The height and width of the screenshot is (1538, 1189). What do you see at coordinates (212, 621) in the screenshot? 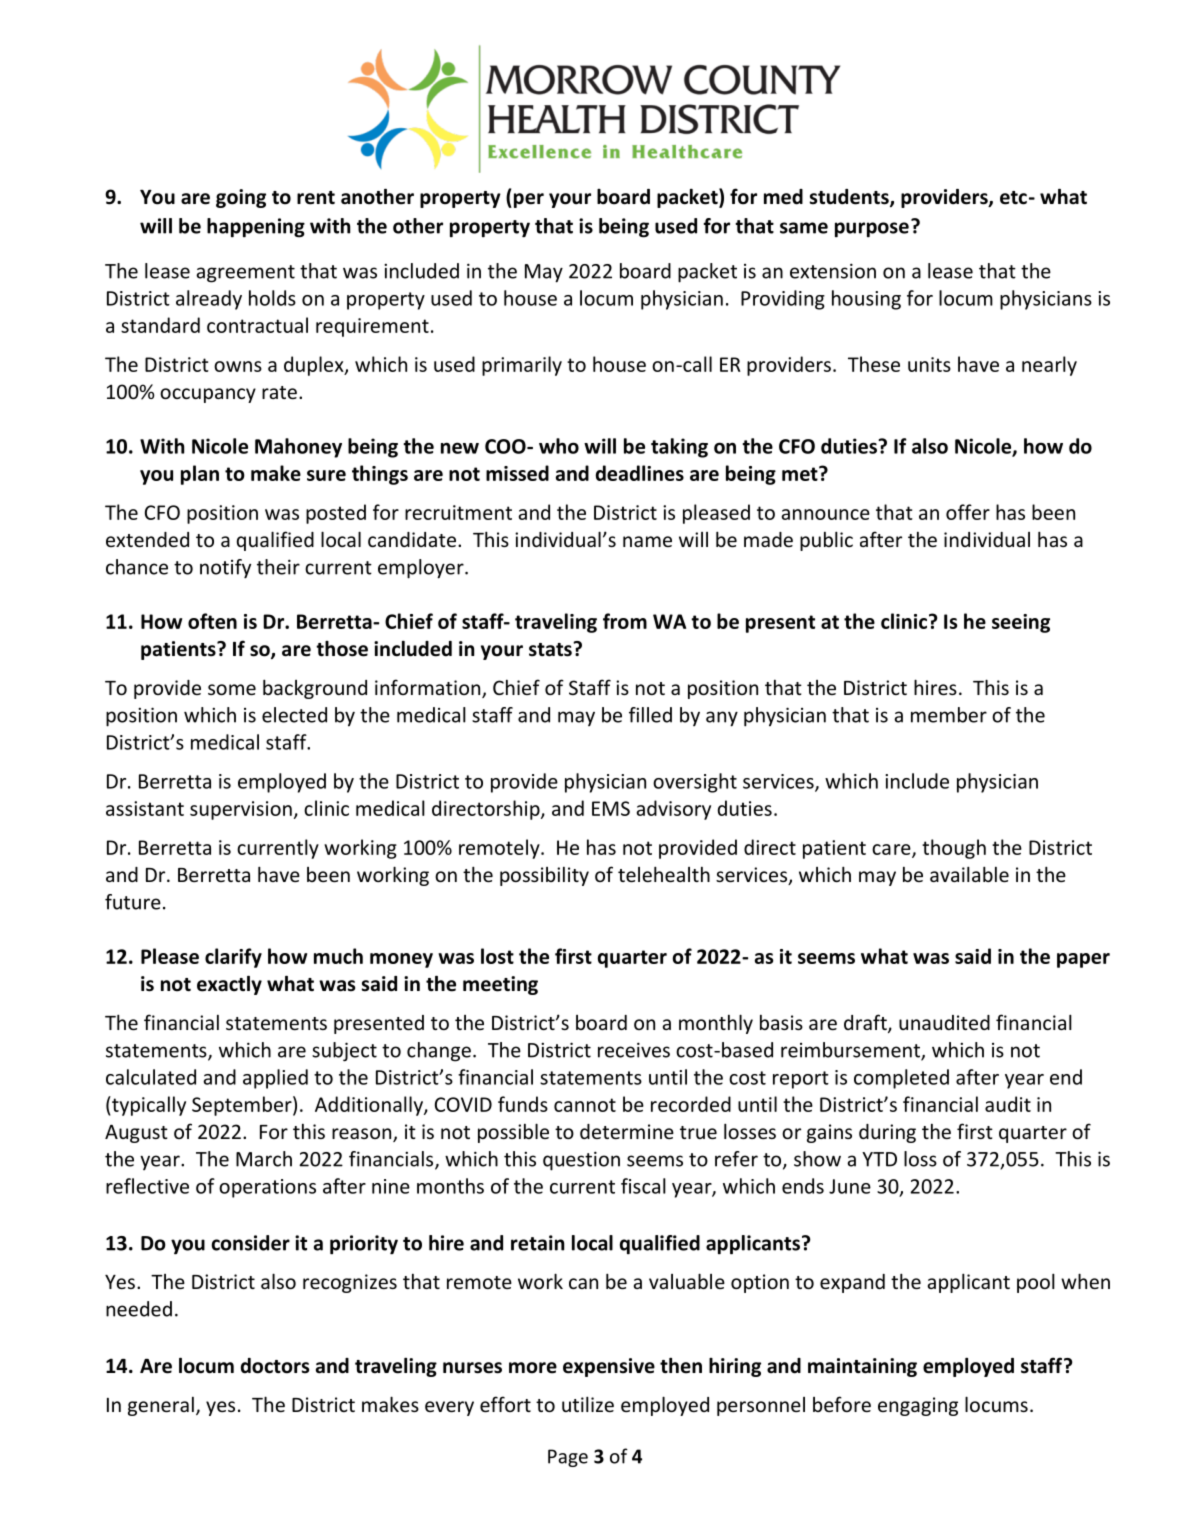
I see `often` at bounding box center [212, 621].
